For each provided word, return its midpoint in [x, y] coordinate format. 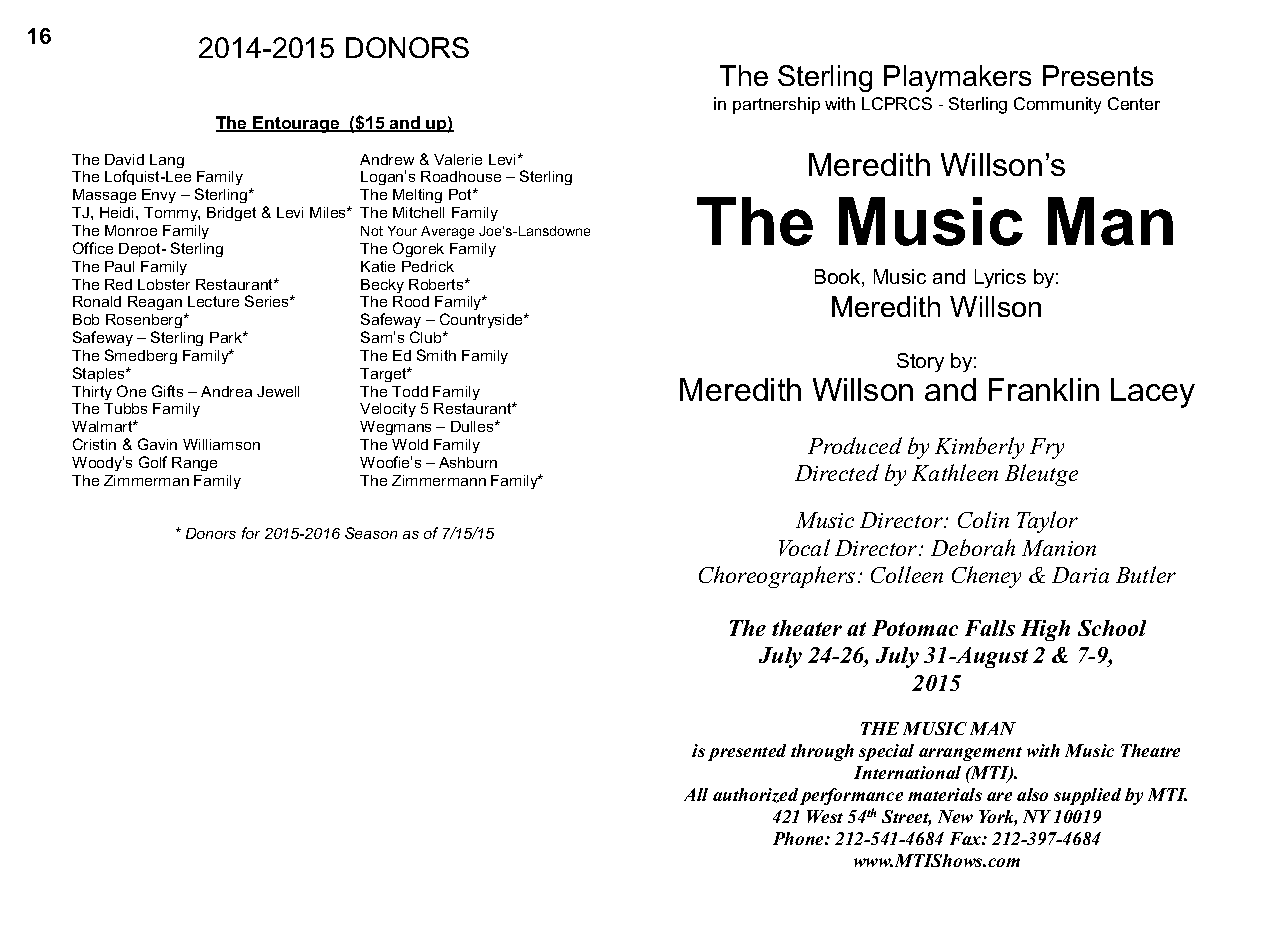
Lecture [213, 301]
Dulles [473, 426]
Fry [1047, 448]
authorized [755, 795]
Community [1057, 105]
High [1045, 630]
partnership [776, 105]
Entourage [297, 124]
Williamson [221, 444]
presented [747, 752]
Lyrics [1000, 278]
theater [807, 628]
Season [371, 533]
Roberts [437, 284]
